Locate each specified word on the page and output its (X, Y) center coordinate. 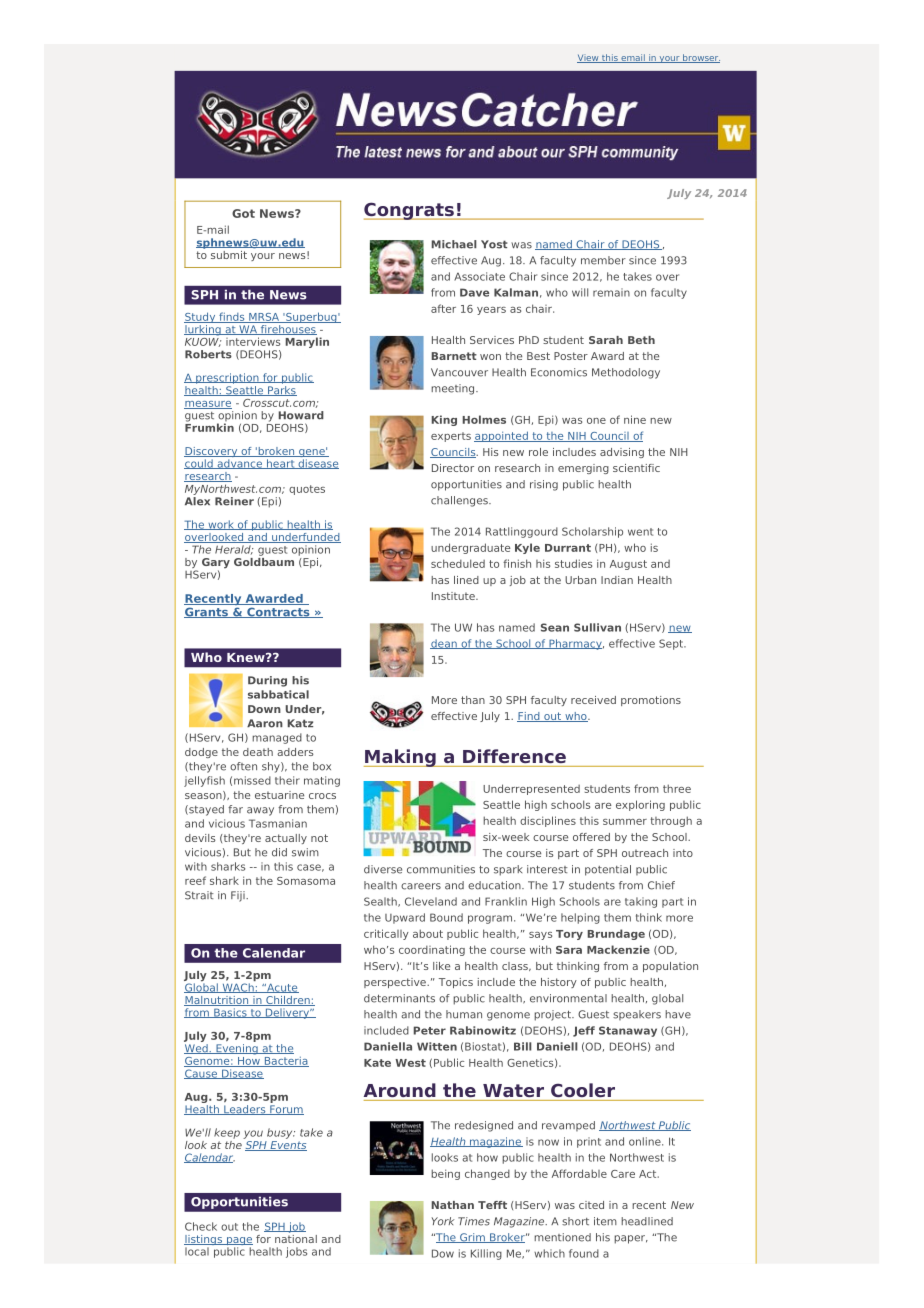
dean (444, 644)
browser (700, 58)
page (238, 1242)
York (443, 1221)
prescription (227, 378)
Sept (672, 644)
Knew (247, 657)
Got (243, 213)
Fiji (239, 896)
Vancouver (459, 372)
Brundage (616, 934)
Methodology (626, 373)
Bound (446, 917)
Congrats (410, 211)
